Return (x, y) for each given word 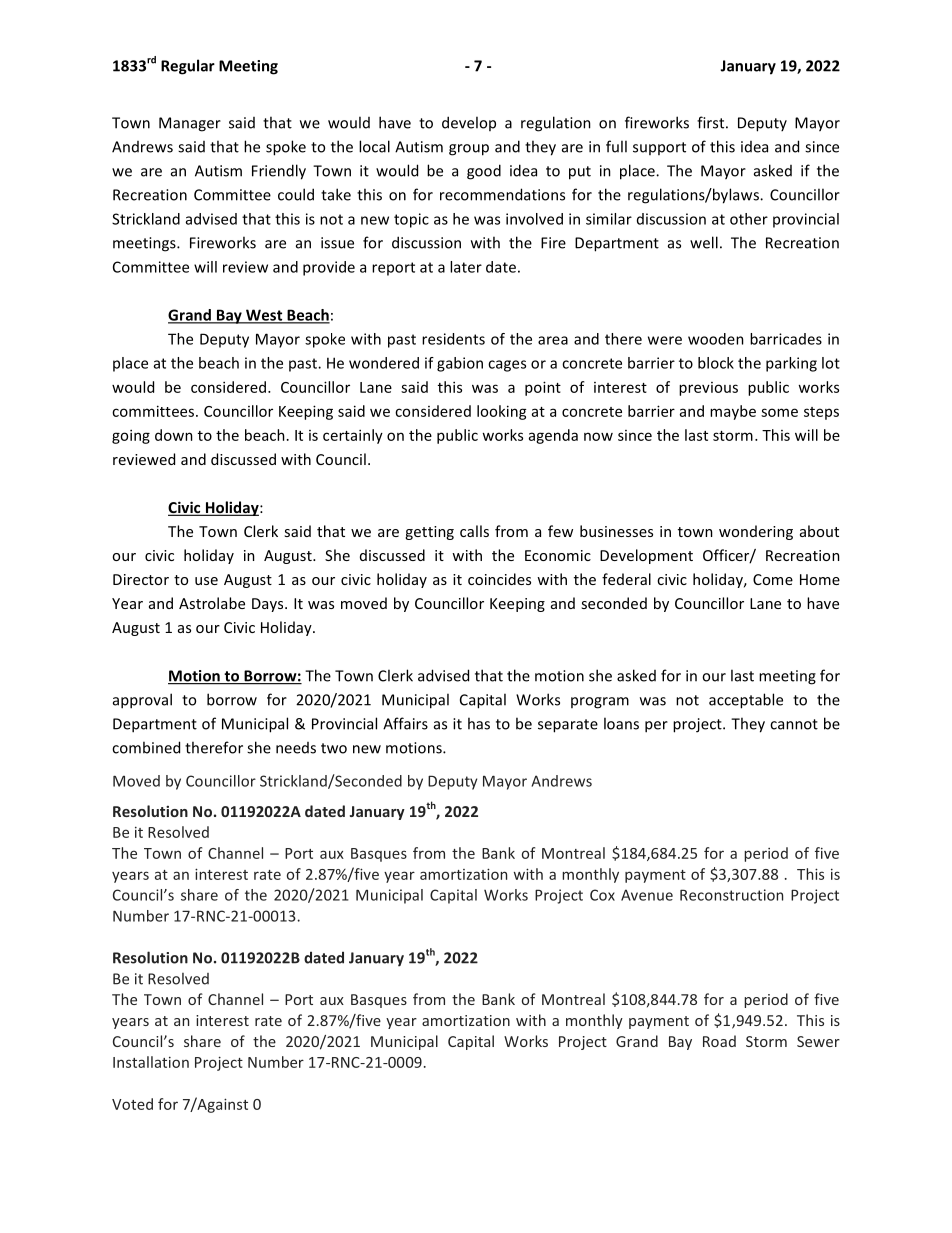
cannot (794, 724)
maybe (733, 412)
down (174, 435)
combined (146, 747)
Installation (151, 1062)
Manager (190, 124)
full (616, 146)
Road (719, 1041)
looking (502, 412)
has (479, 723)
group (469, 150)
